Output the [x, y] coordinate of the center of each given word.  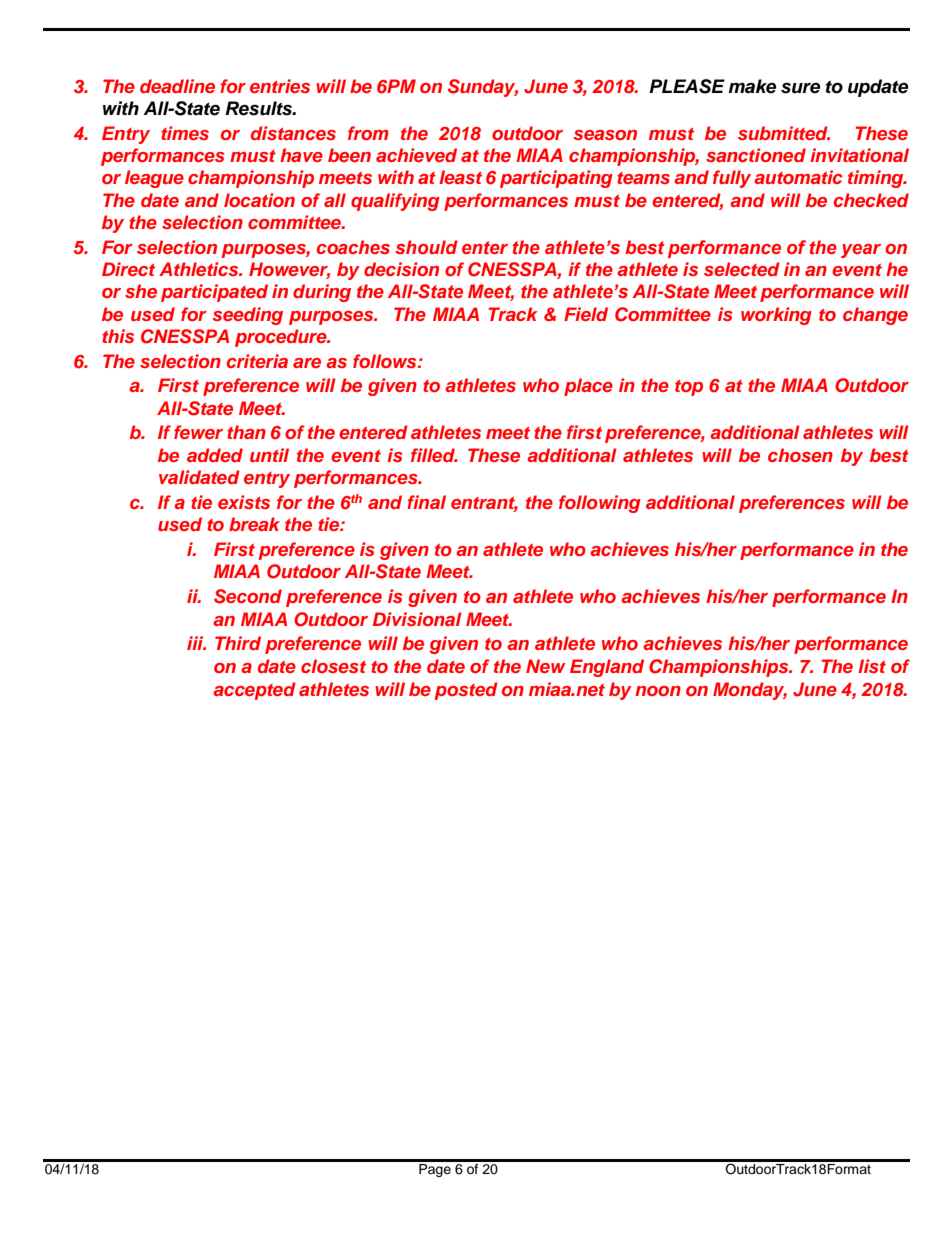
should [426, 247]
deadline [177, 86]
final [426, 502]
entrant [484, 504]
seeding [247, 316]
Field [586, 314]
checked [871, 200]
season [605, 135]
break [254, 524]
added [215, 455]
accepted [254, 691]
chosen [800, 455]
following [600, 504]
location [259, 200]
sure [800, 88]
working [776, 316]
